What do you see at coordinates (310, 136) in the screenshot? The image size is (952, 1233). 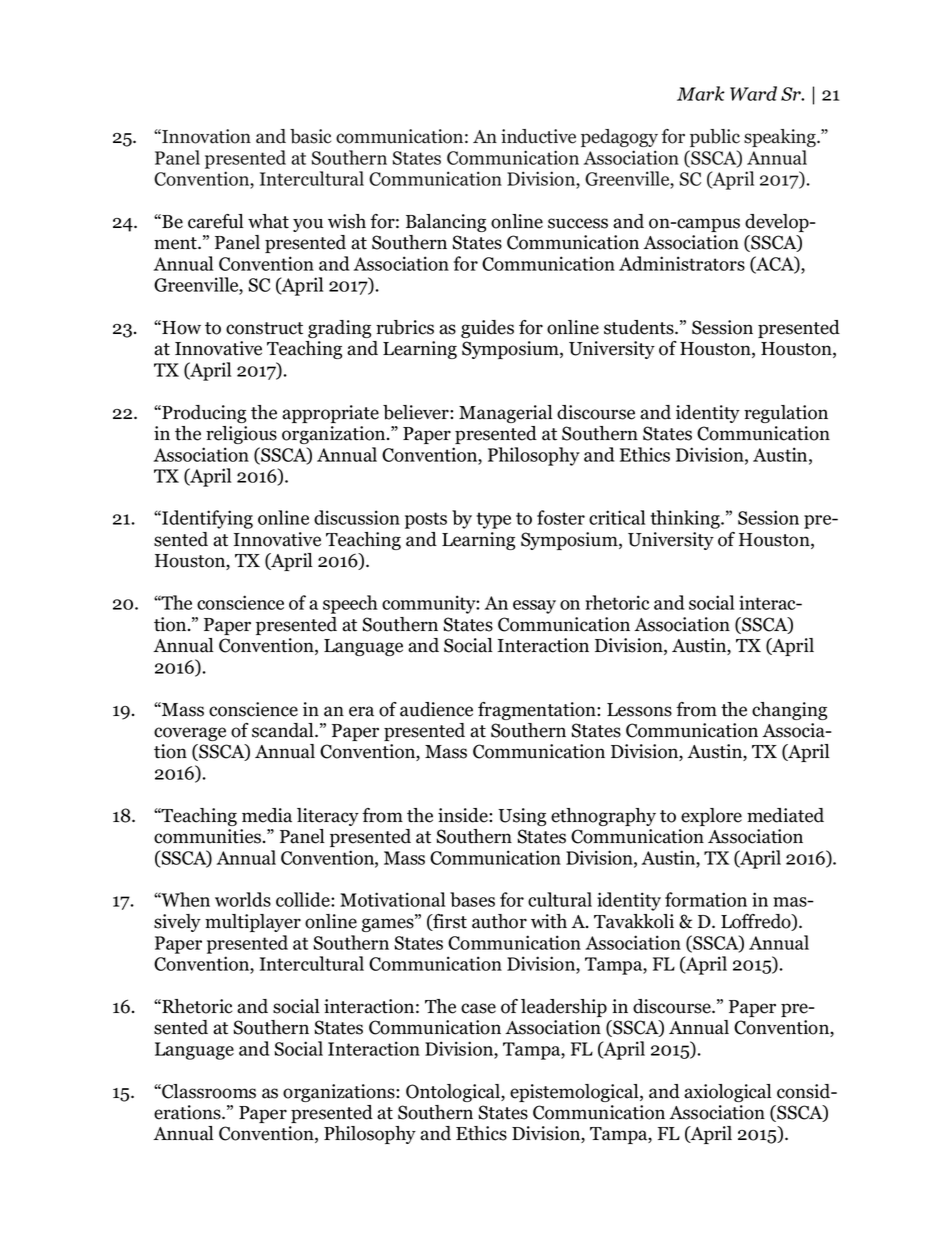 I see `basic` at bounding box center [310, 136].
